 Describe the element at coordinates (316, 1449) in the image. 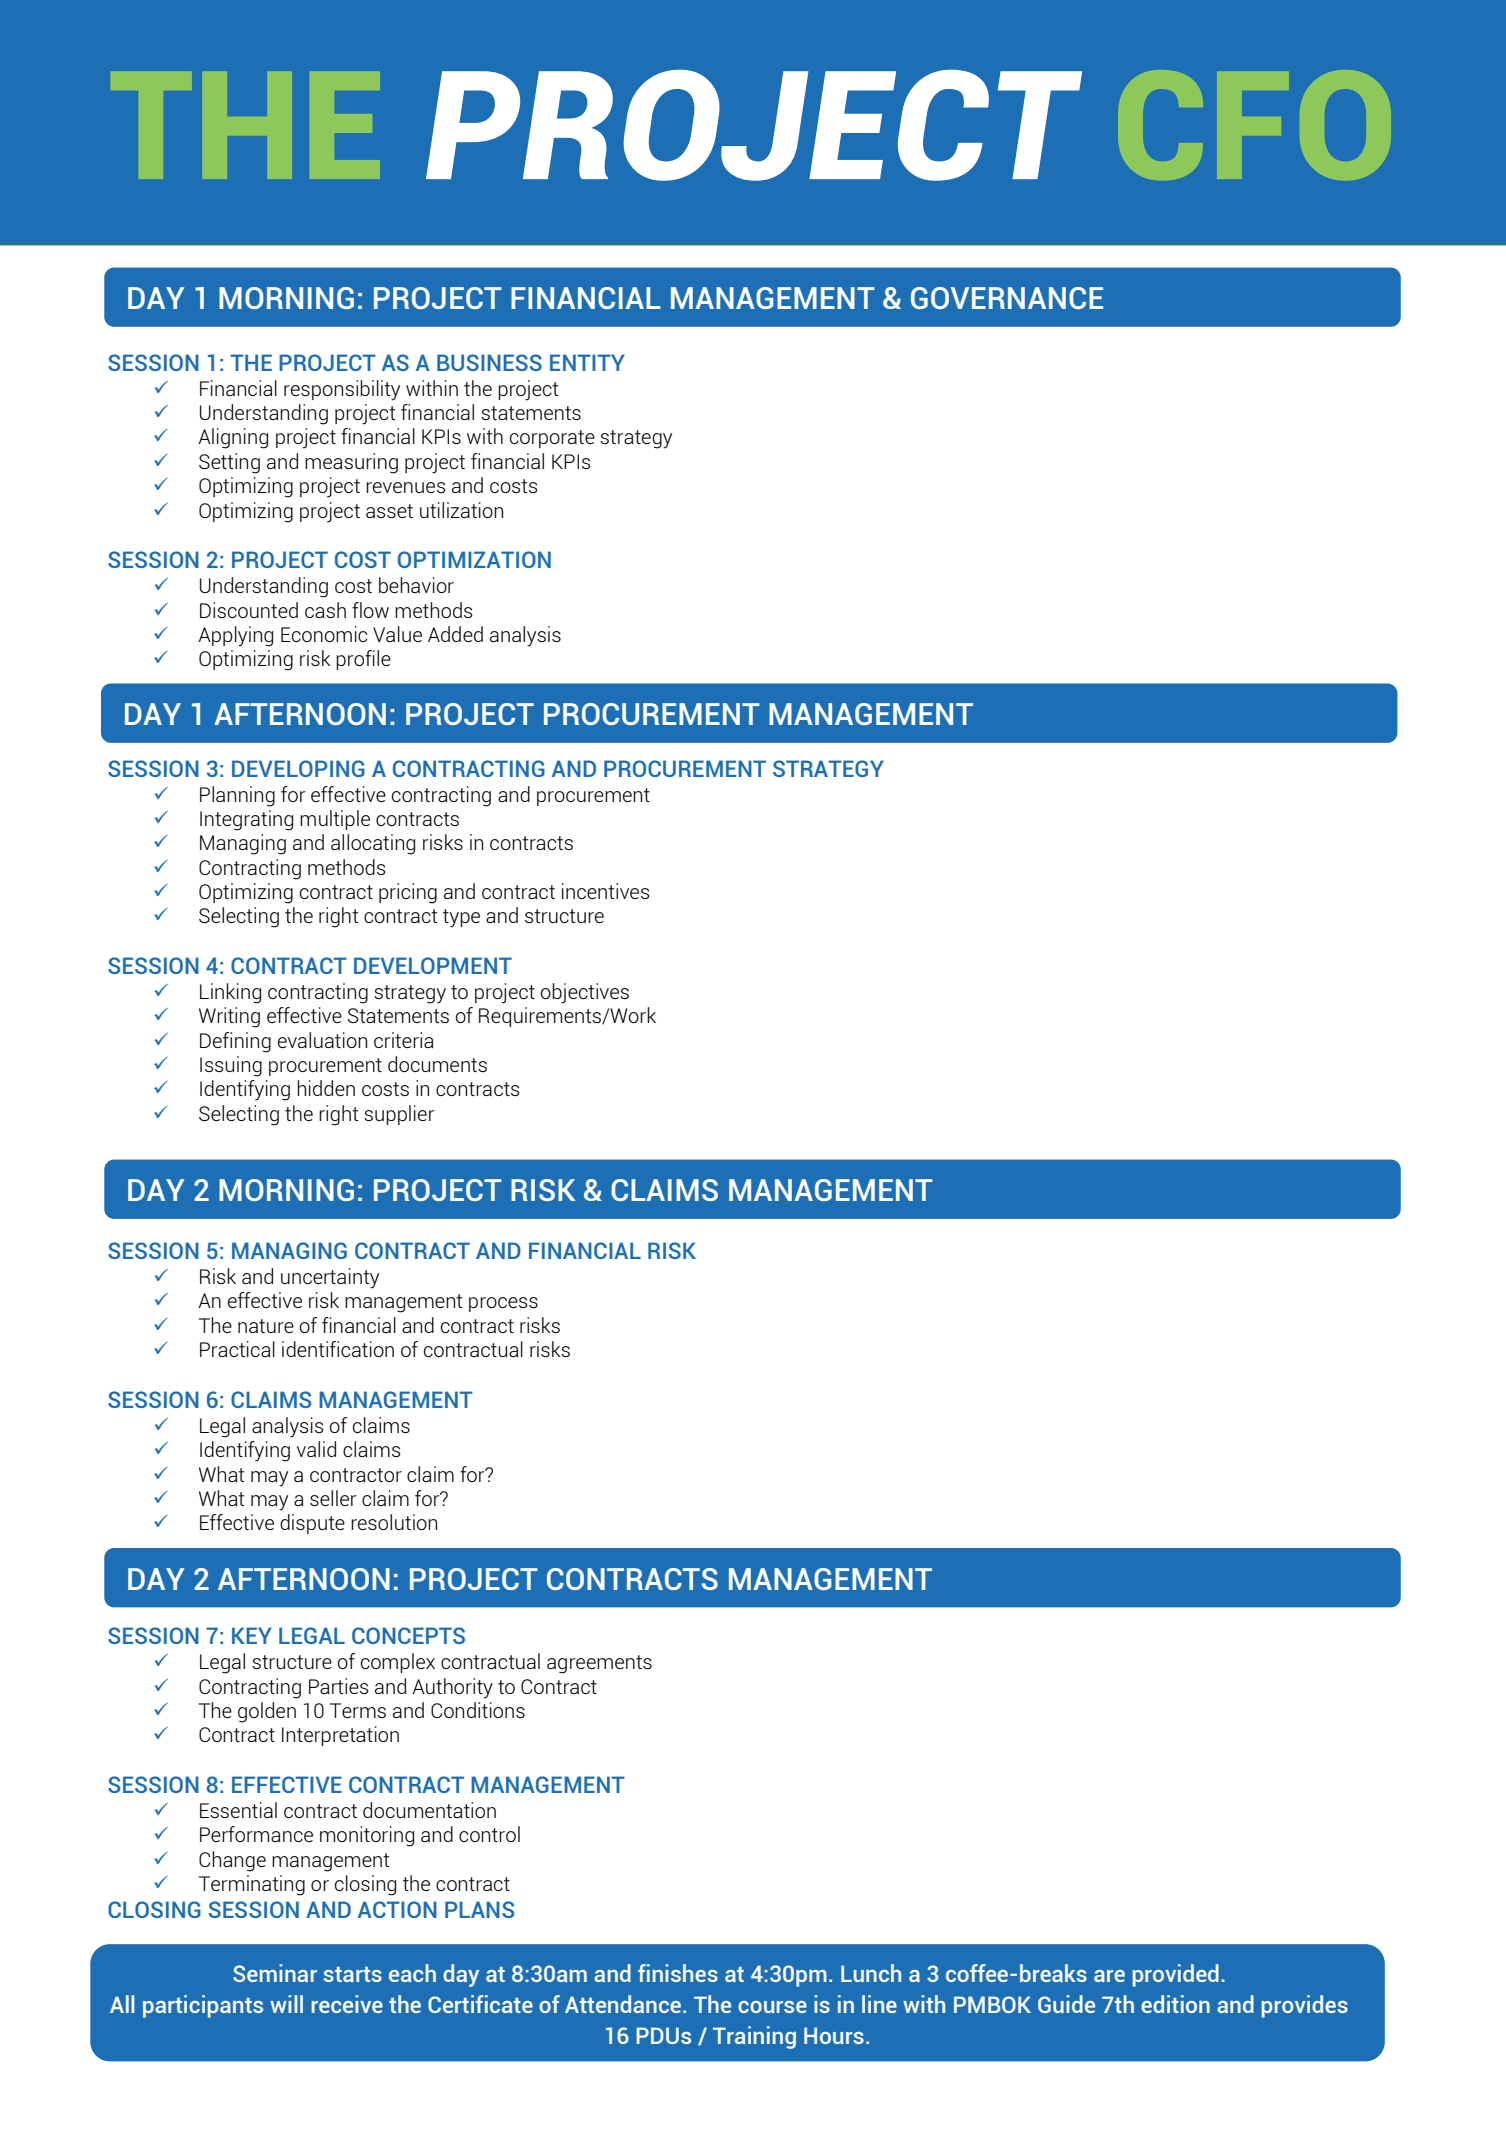

I see `valid` at that location.
